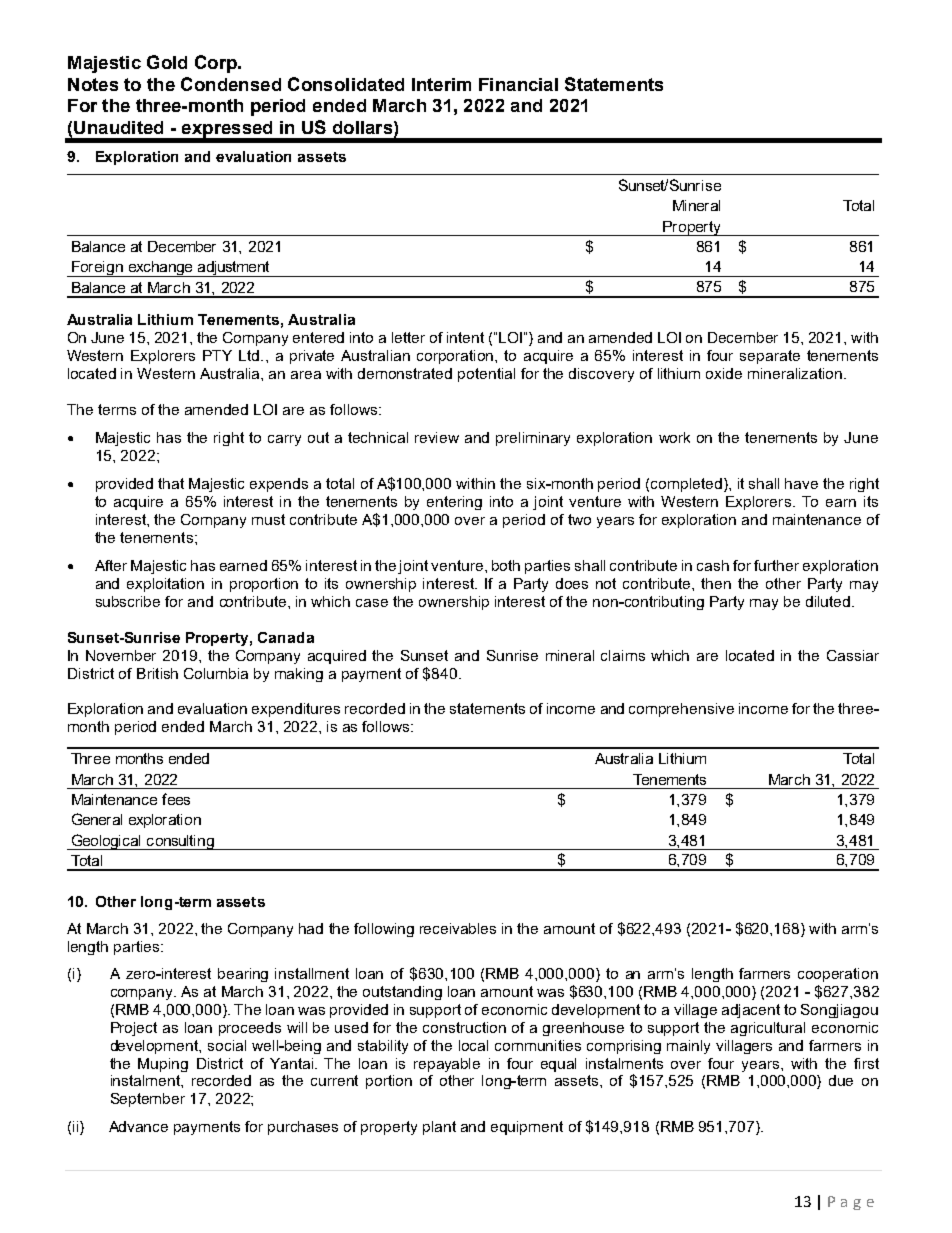 This screenshot has height=1233, width=952. Describe the element at coordinates (776, 565) in the screenshot. I see `further` at that location.
